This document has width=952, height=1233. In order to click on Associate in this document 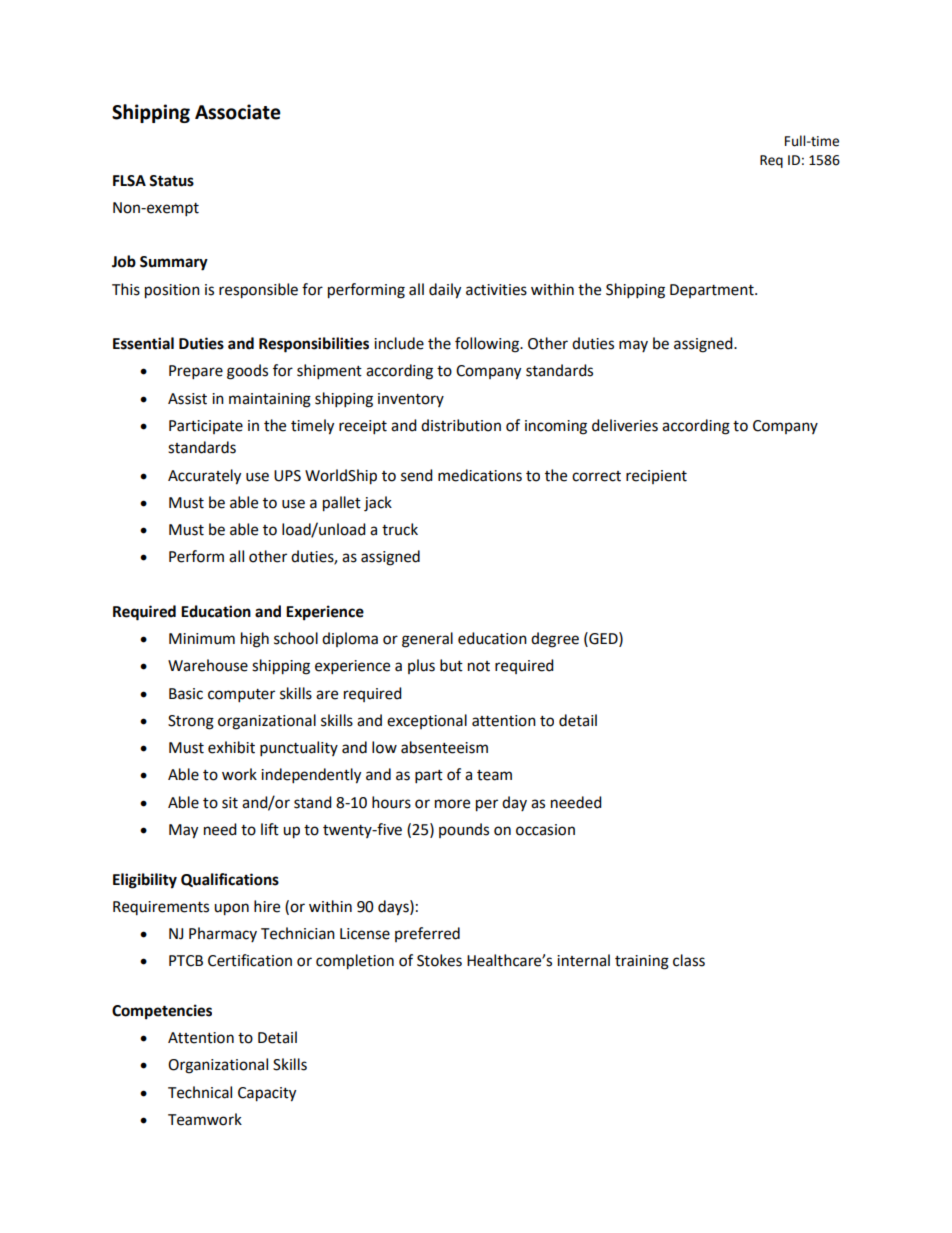, I will do `click(238, 112)`.
